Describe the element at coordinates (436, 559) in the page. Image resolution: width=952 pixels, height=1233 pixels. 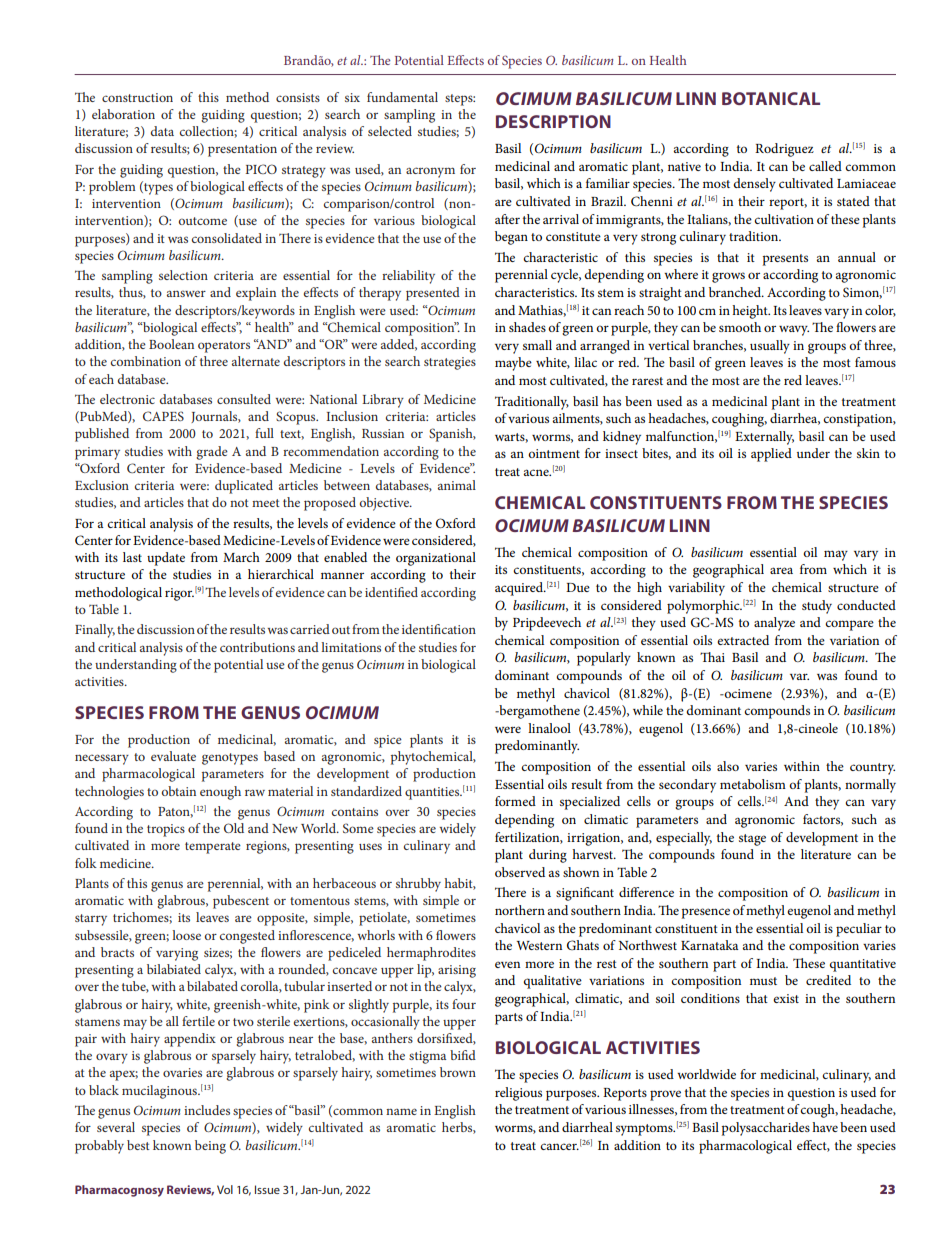
I see `organizational` at that location.
